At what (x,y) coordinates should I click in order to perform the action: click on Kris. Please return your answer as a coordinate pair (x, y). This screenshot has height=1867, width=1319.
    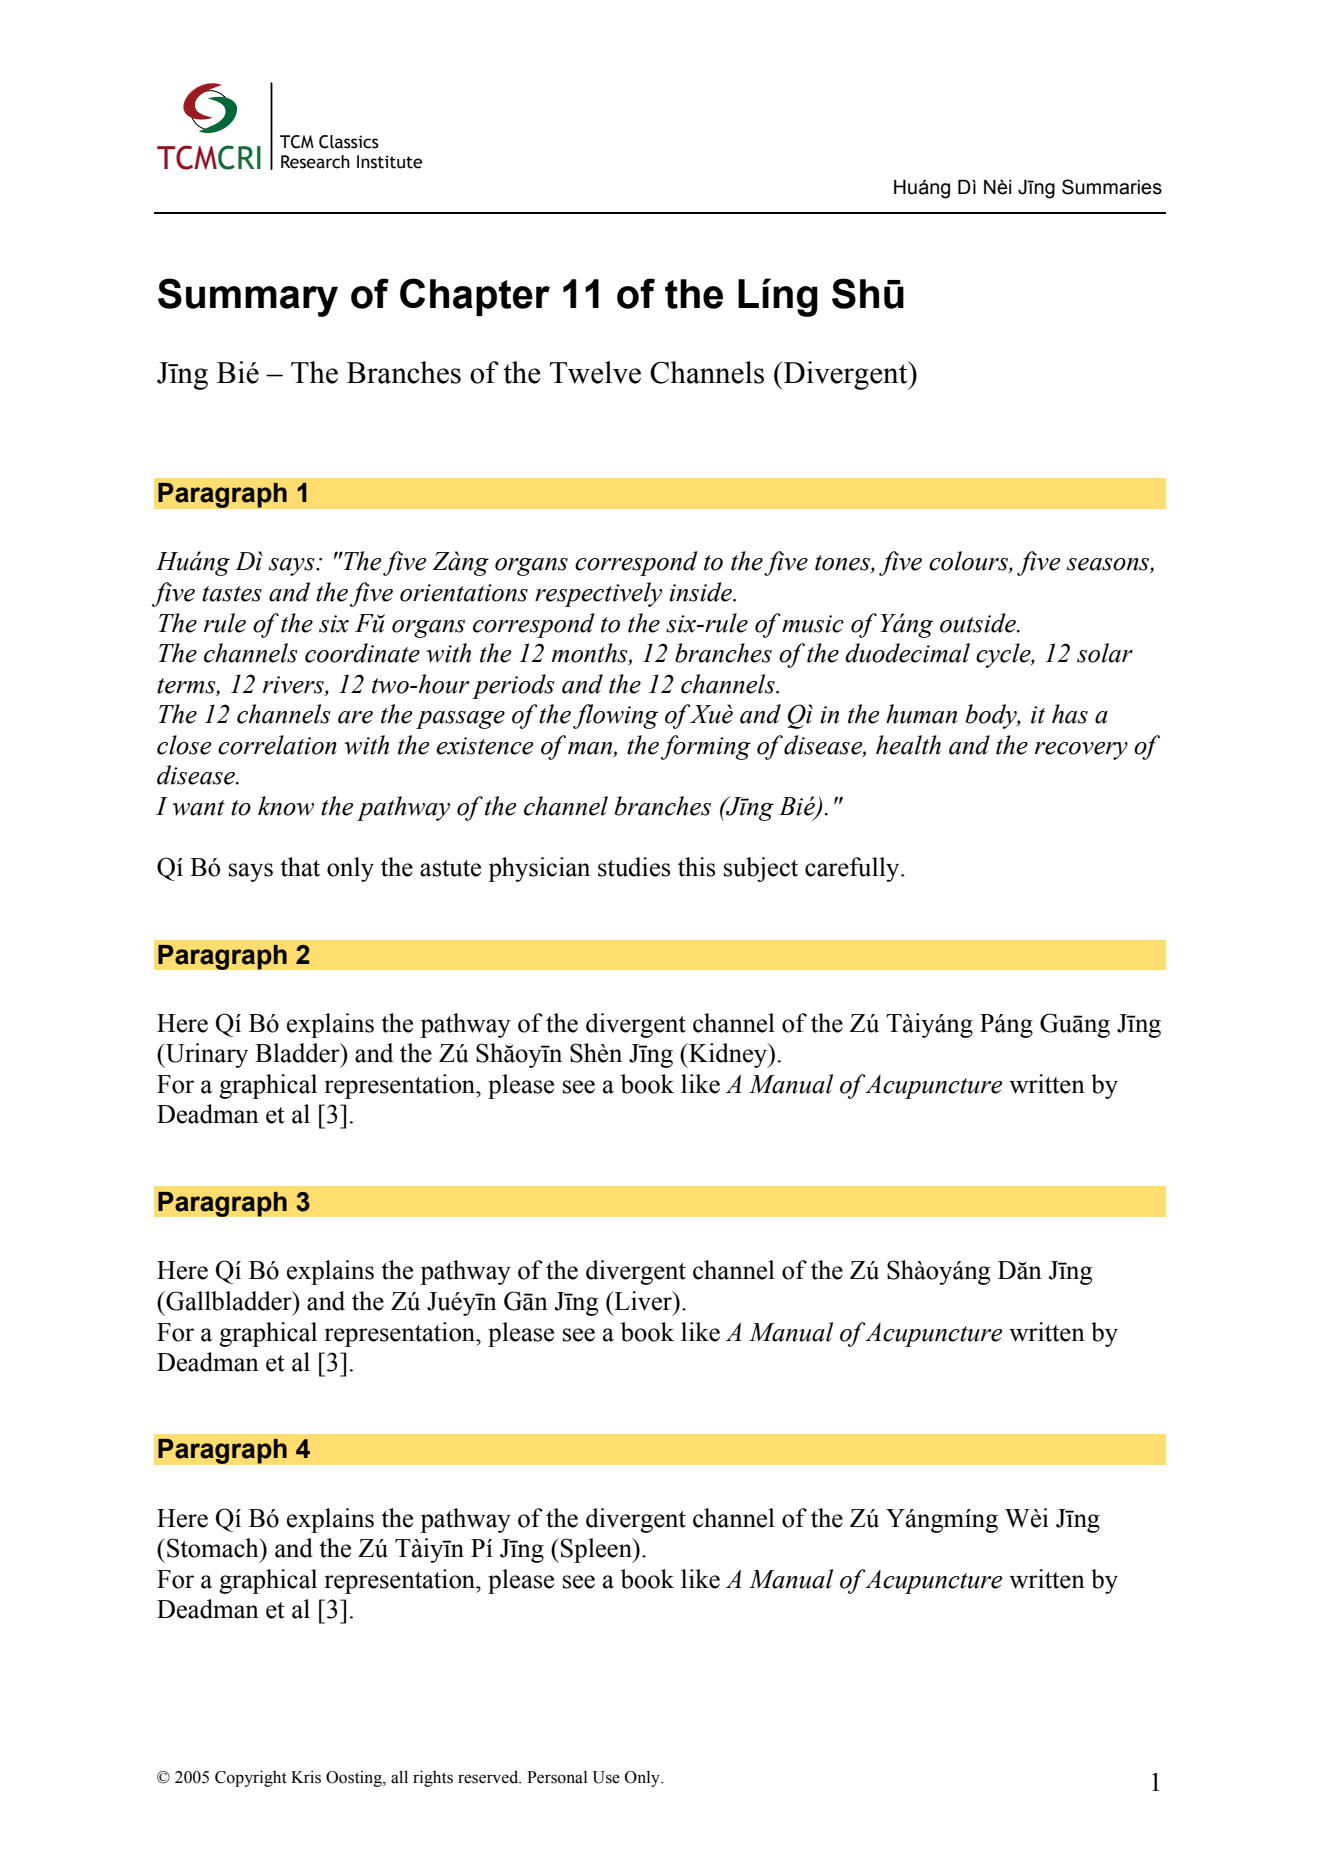
    Looking at the image, I should click on (306, 1777).
